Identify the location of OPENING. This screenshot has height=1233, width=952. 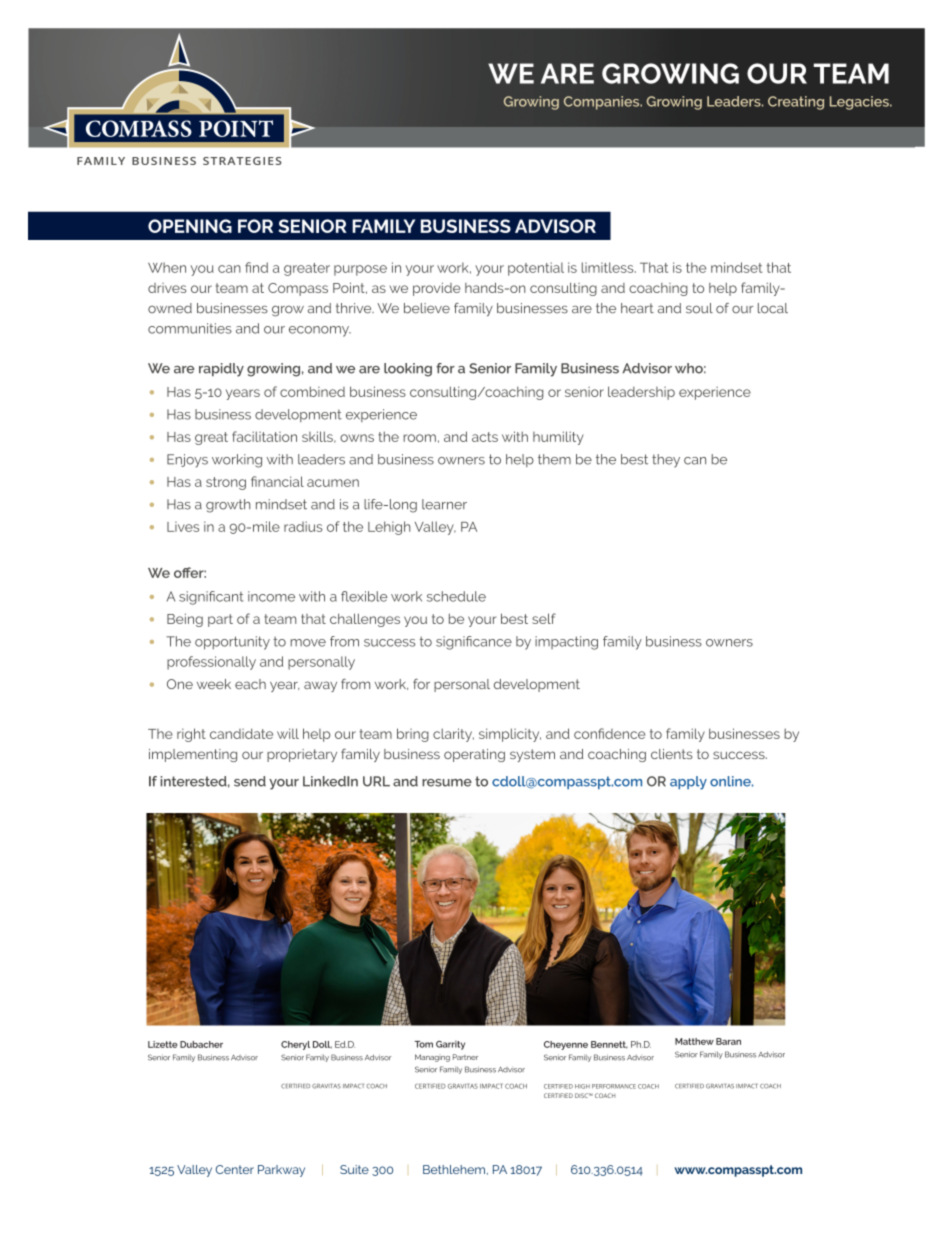
(190, 226).
